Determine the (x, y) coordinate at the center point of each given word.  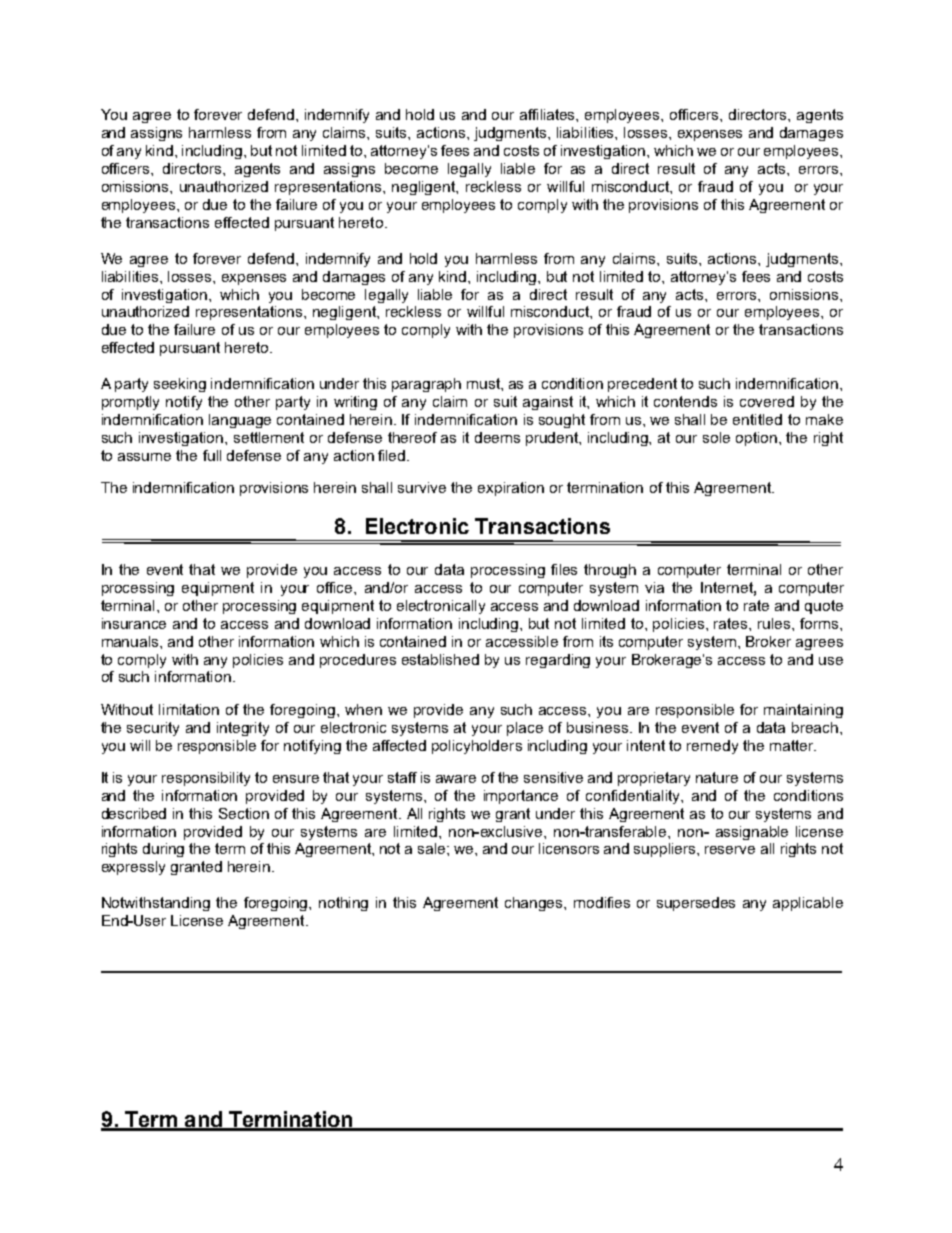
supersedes (696, 904)
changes (535, 904)
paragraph (426, 385)
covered (767, 401)
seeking (180, 385)
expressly (133, 868)
